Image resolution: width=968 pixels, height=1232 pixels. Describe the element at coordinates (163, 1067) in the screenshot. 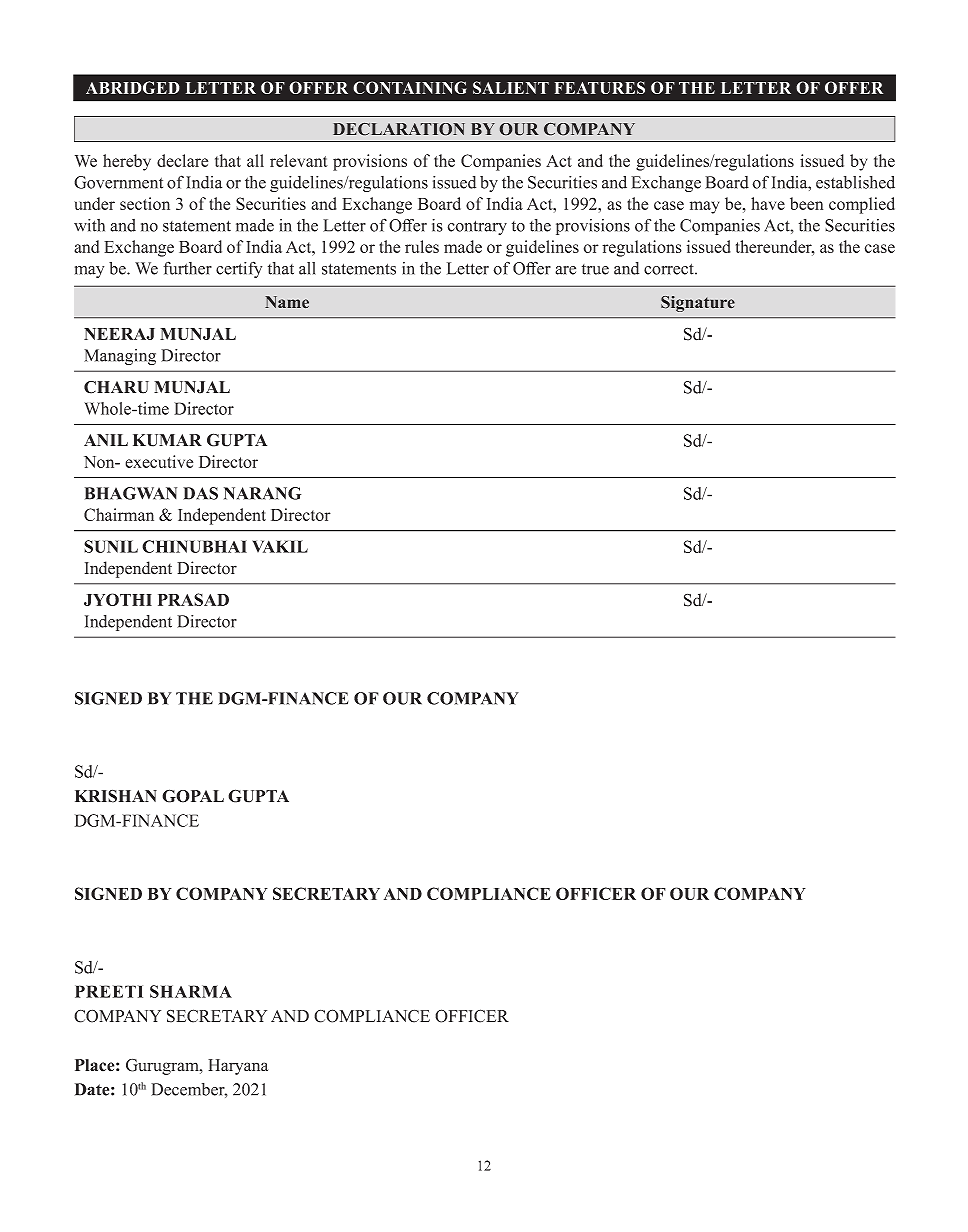

I see `Gurugram` at that location.
